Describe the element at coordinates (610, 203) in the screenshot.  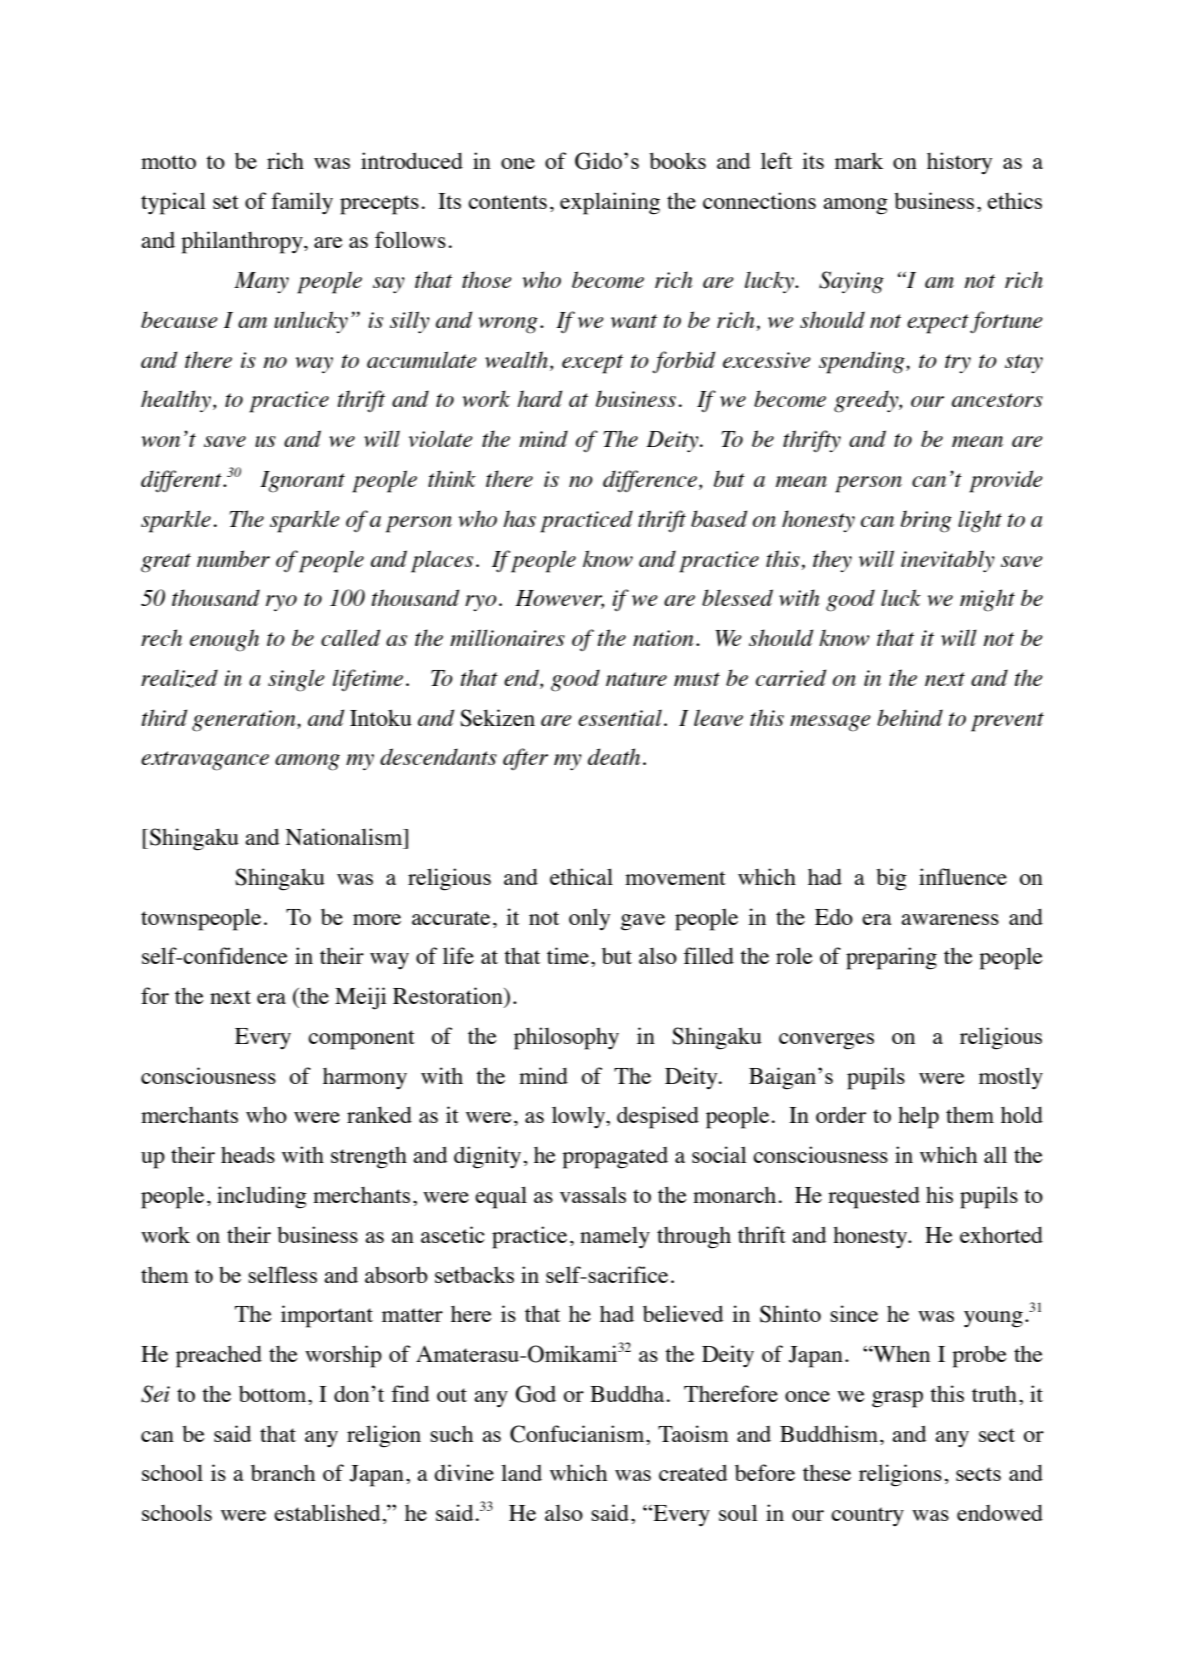
I see `explaining` at that location.
